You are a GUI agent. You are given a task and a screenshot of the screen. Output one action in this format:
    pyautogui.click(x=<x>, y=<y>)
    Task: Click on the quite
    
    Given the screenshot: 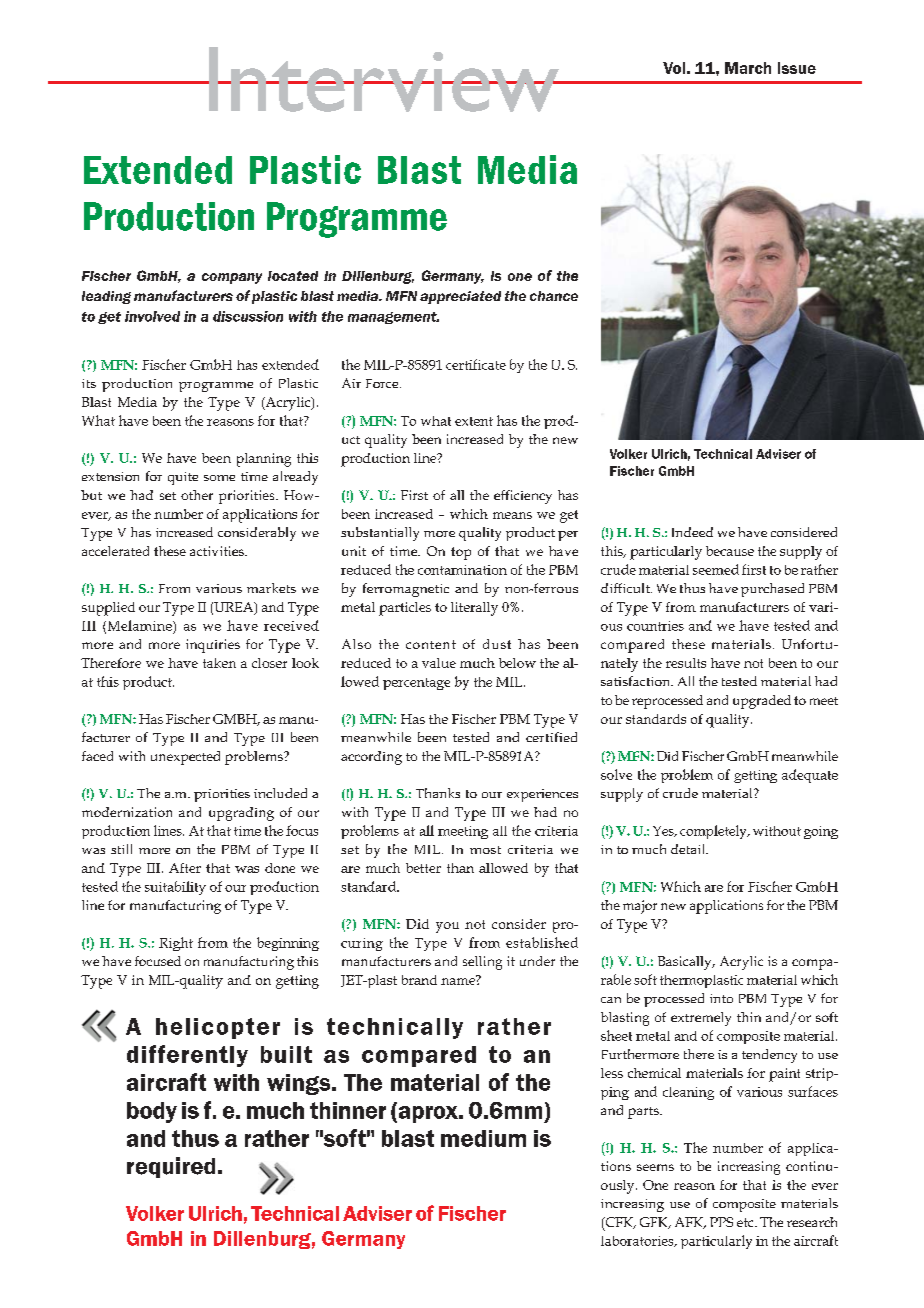 What is the action you would take?
    pyautogui.click(x=183, y=478)
